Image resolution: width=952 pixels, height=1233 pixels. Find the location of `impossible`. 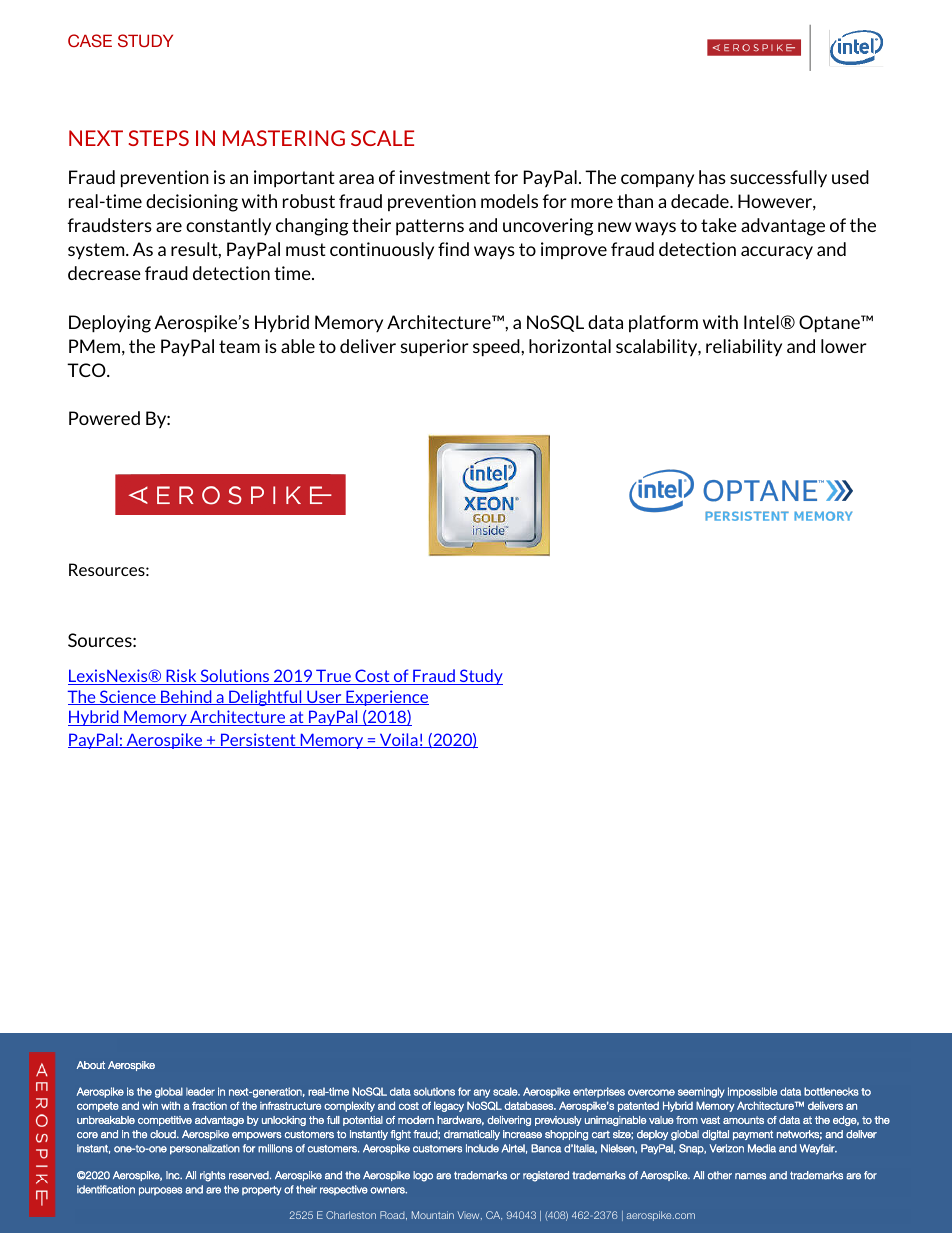

impossible is located at coordinates (752, 1092).
